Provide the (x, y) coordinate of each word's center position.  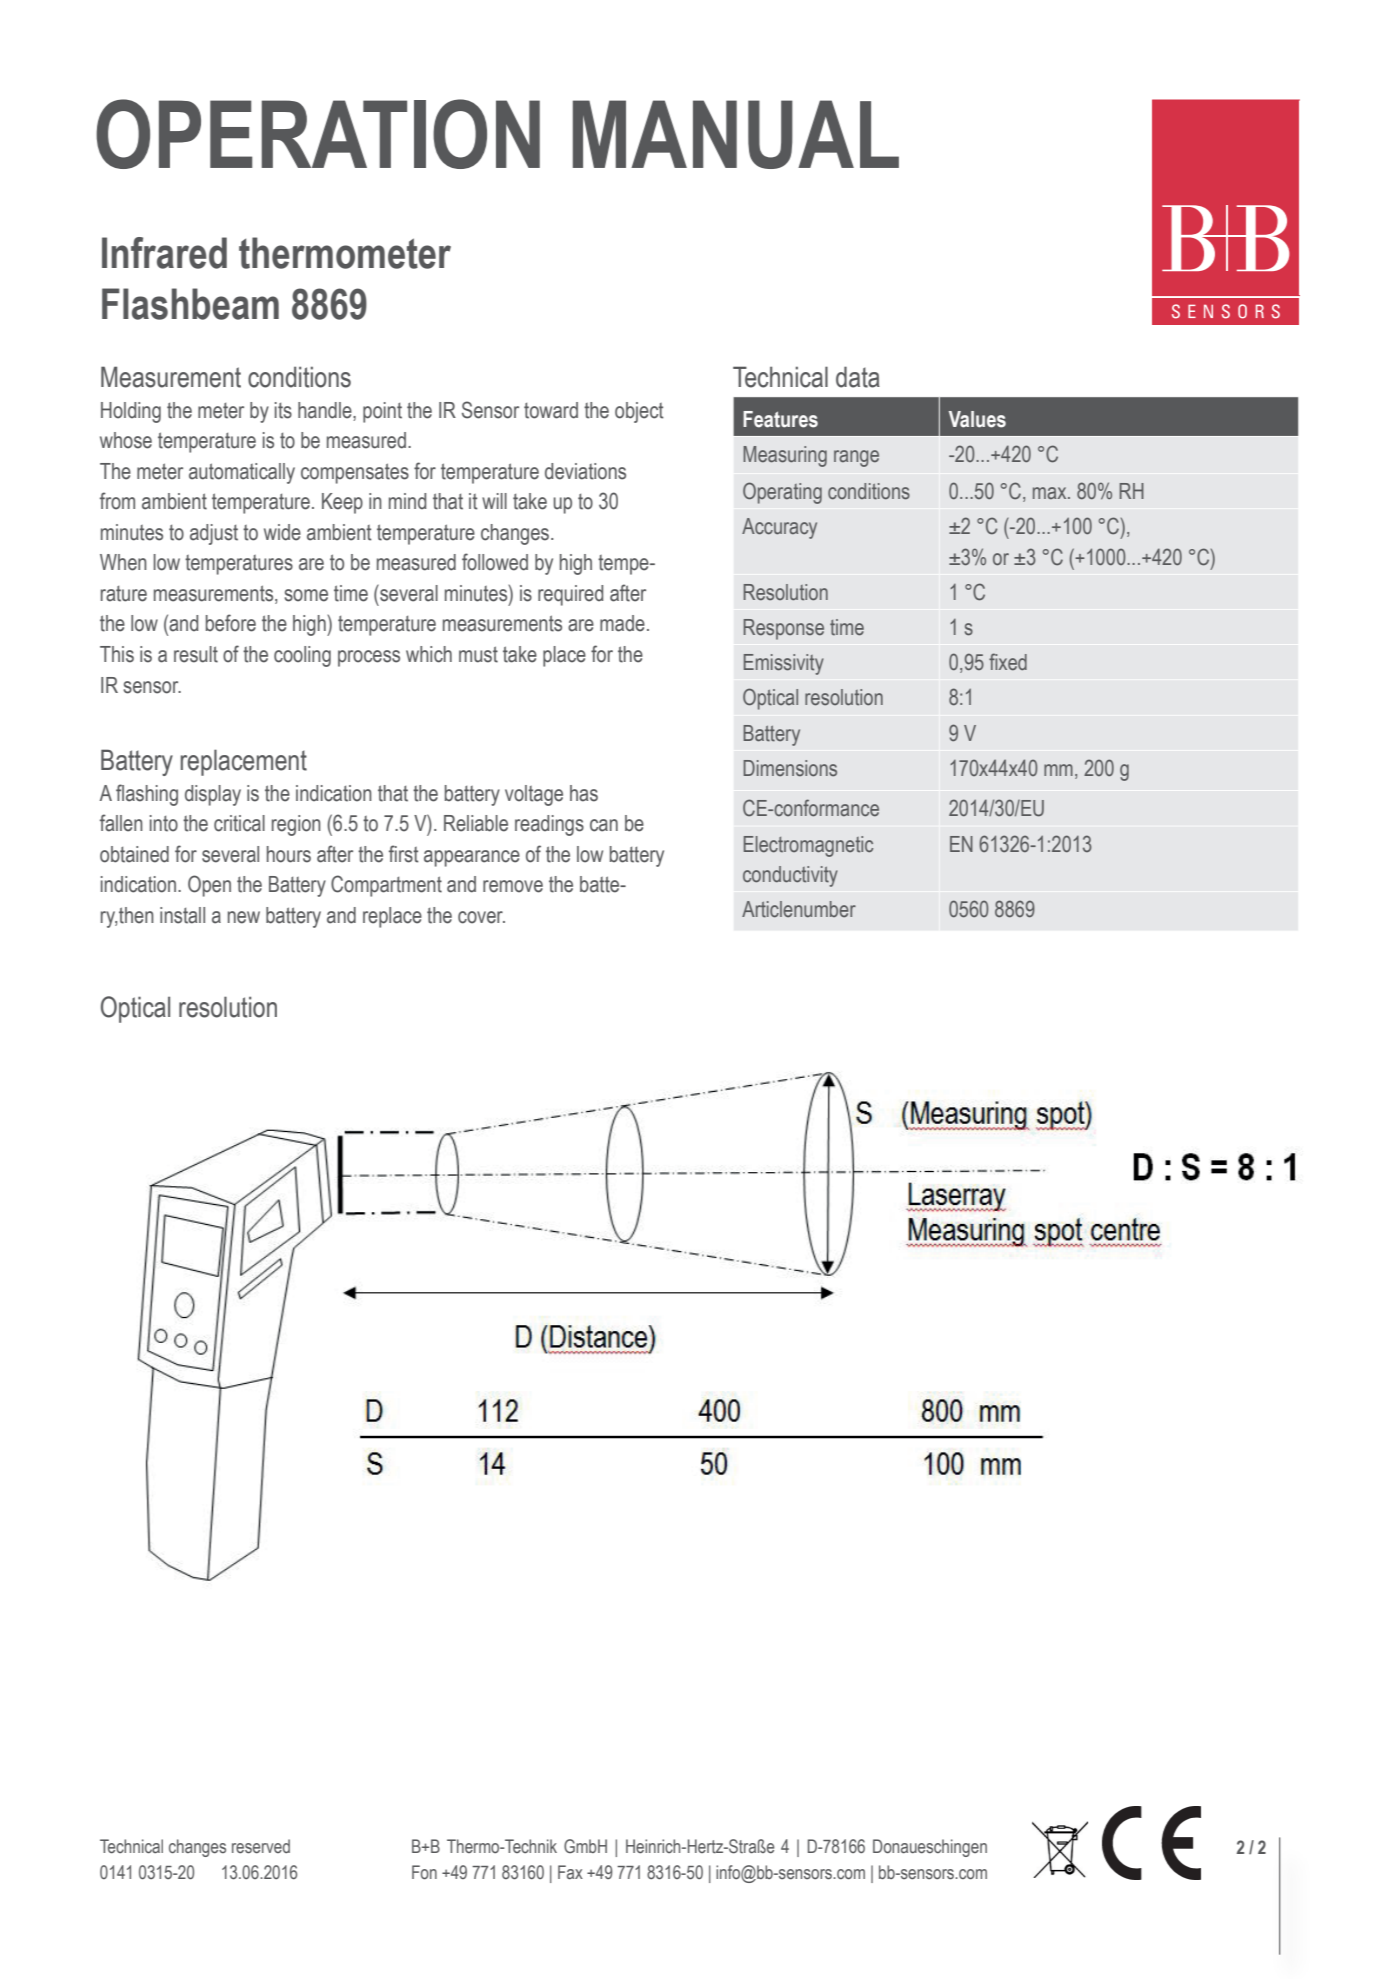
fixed (1008, 662)
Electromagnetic (808, 846)
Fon (424, 1872)
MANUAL (736, 134)
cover (481, 917)
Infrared (164, 253)
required (570, 595)
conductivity (790, 876)
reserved (261, 1846)
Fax (570, 1872)
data (858, 377)
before (231, 623)
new (244, 917)
